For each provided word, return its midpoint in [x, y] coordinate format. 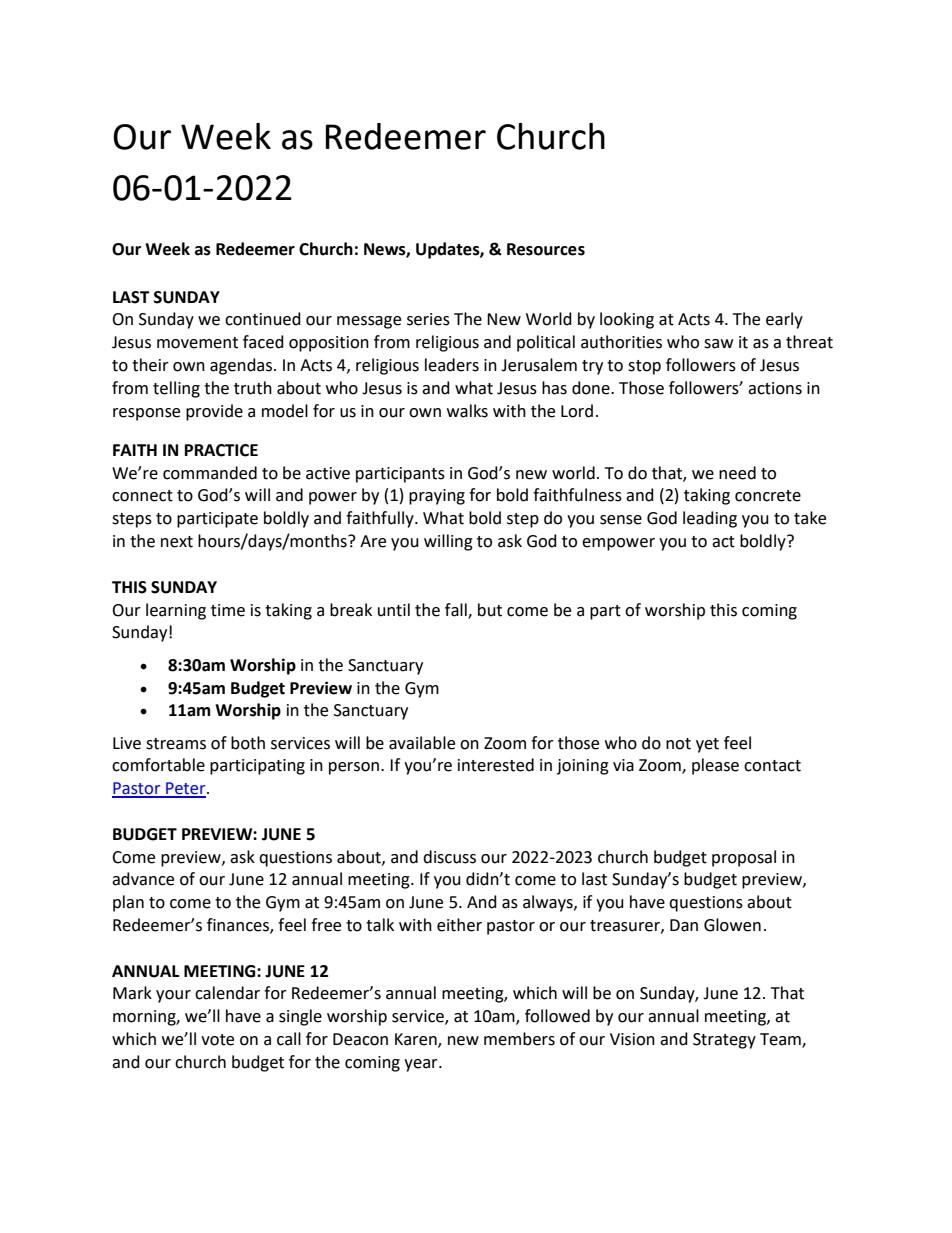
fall [457, 610]
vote [217, 1040]
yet [707, 745]
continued [263, 319]
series [428, 319]
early [784, 320]
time [228, 610]
